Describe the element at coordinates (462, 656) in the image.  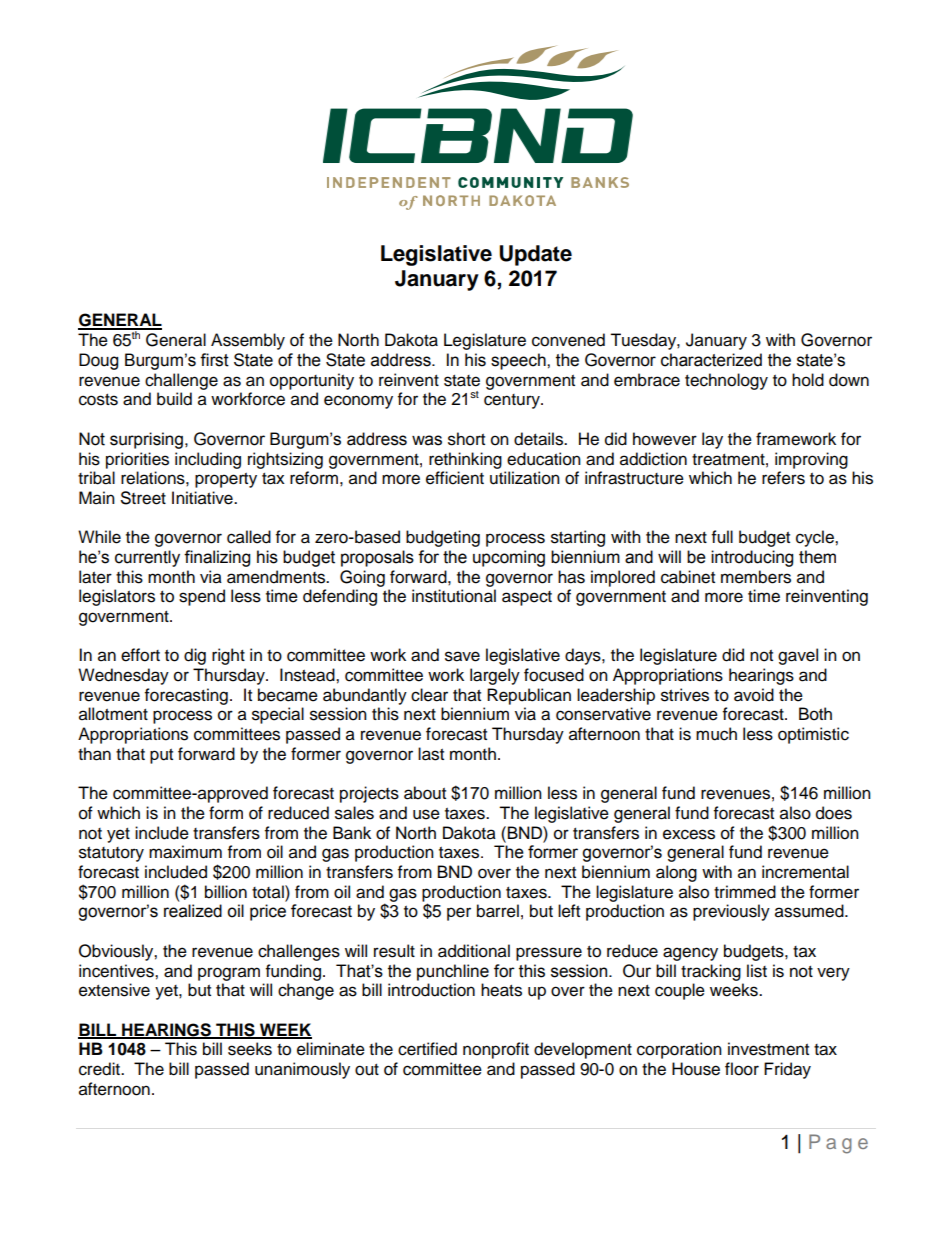
I see `save` at that location.
